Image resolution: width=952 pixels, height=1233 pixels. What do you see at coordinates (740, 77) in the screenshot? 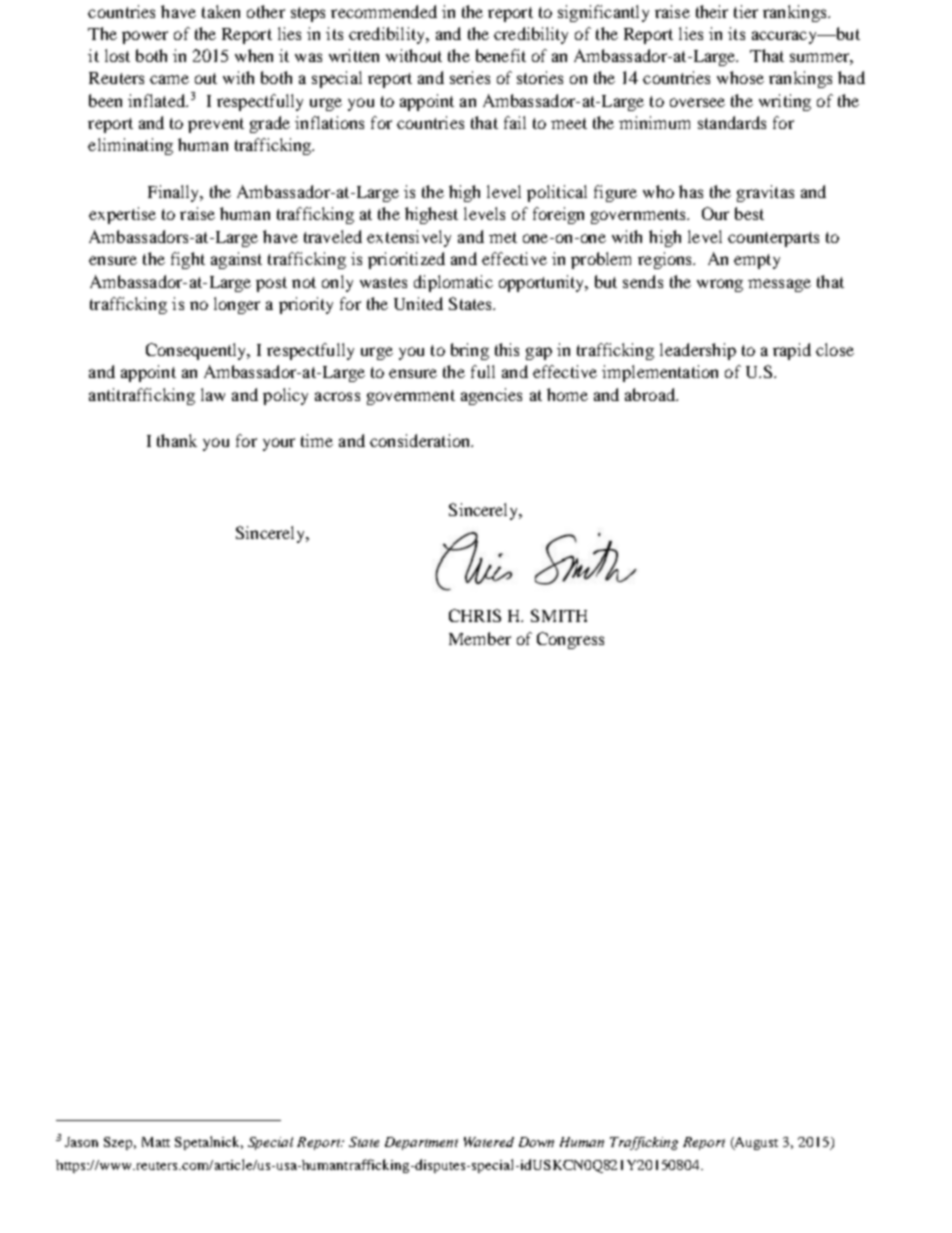
I see `whose` at bounding box center [740, 77].
